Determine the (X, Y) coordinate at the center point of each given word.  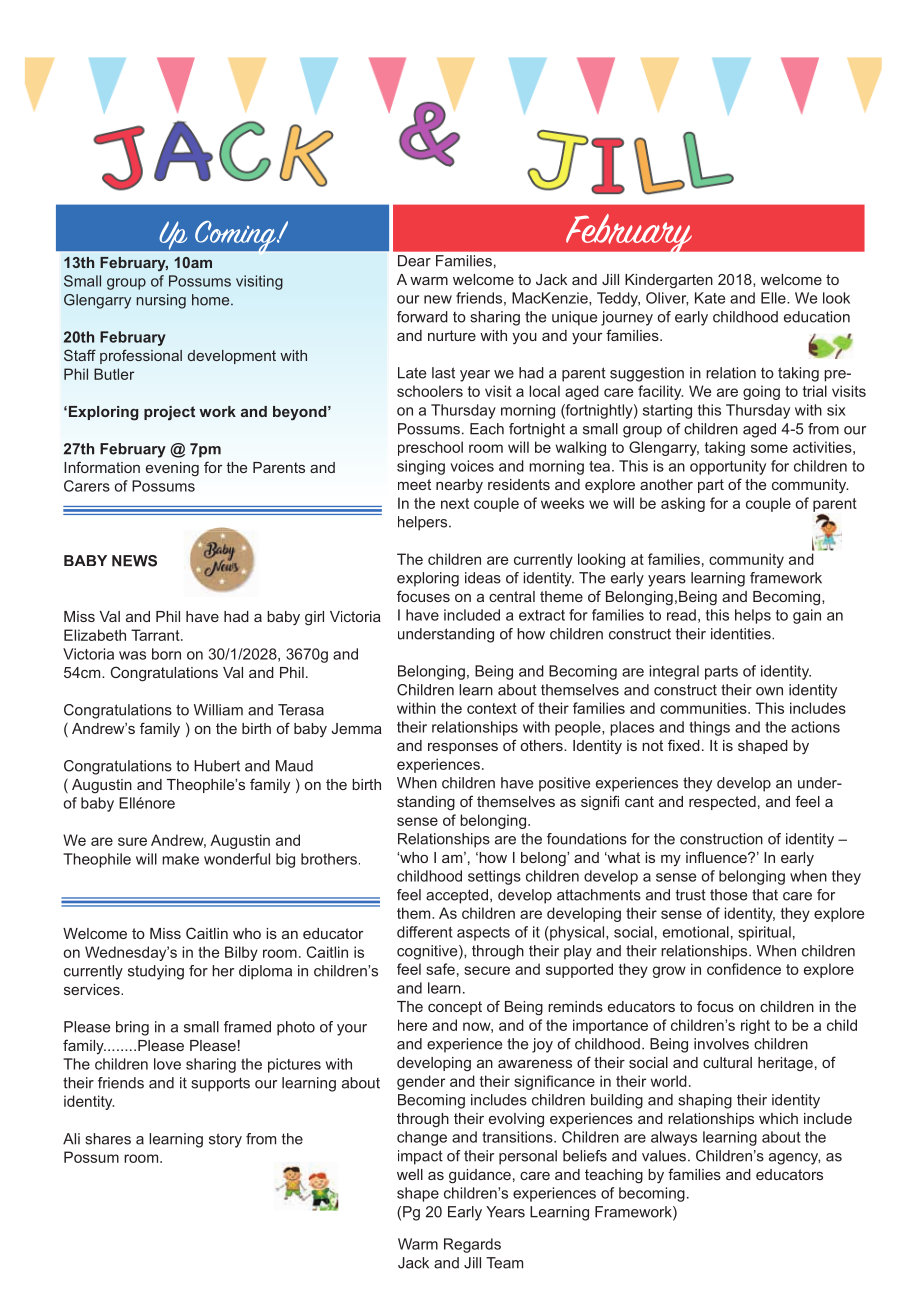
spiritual (764, 933)
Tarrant (156, 635)
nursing (161, 301)
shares (108, 1139)
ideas (483, 578)
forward (422, 317)
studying (156, 972)
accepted (457, 896)
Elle (774, 298)
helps (753, 616)
